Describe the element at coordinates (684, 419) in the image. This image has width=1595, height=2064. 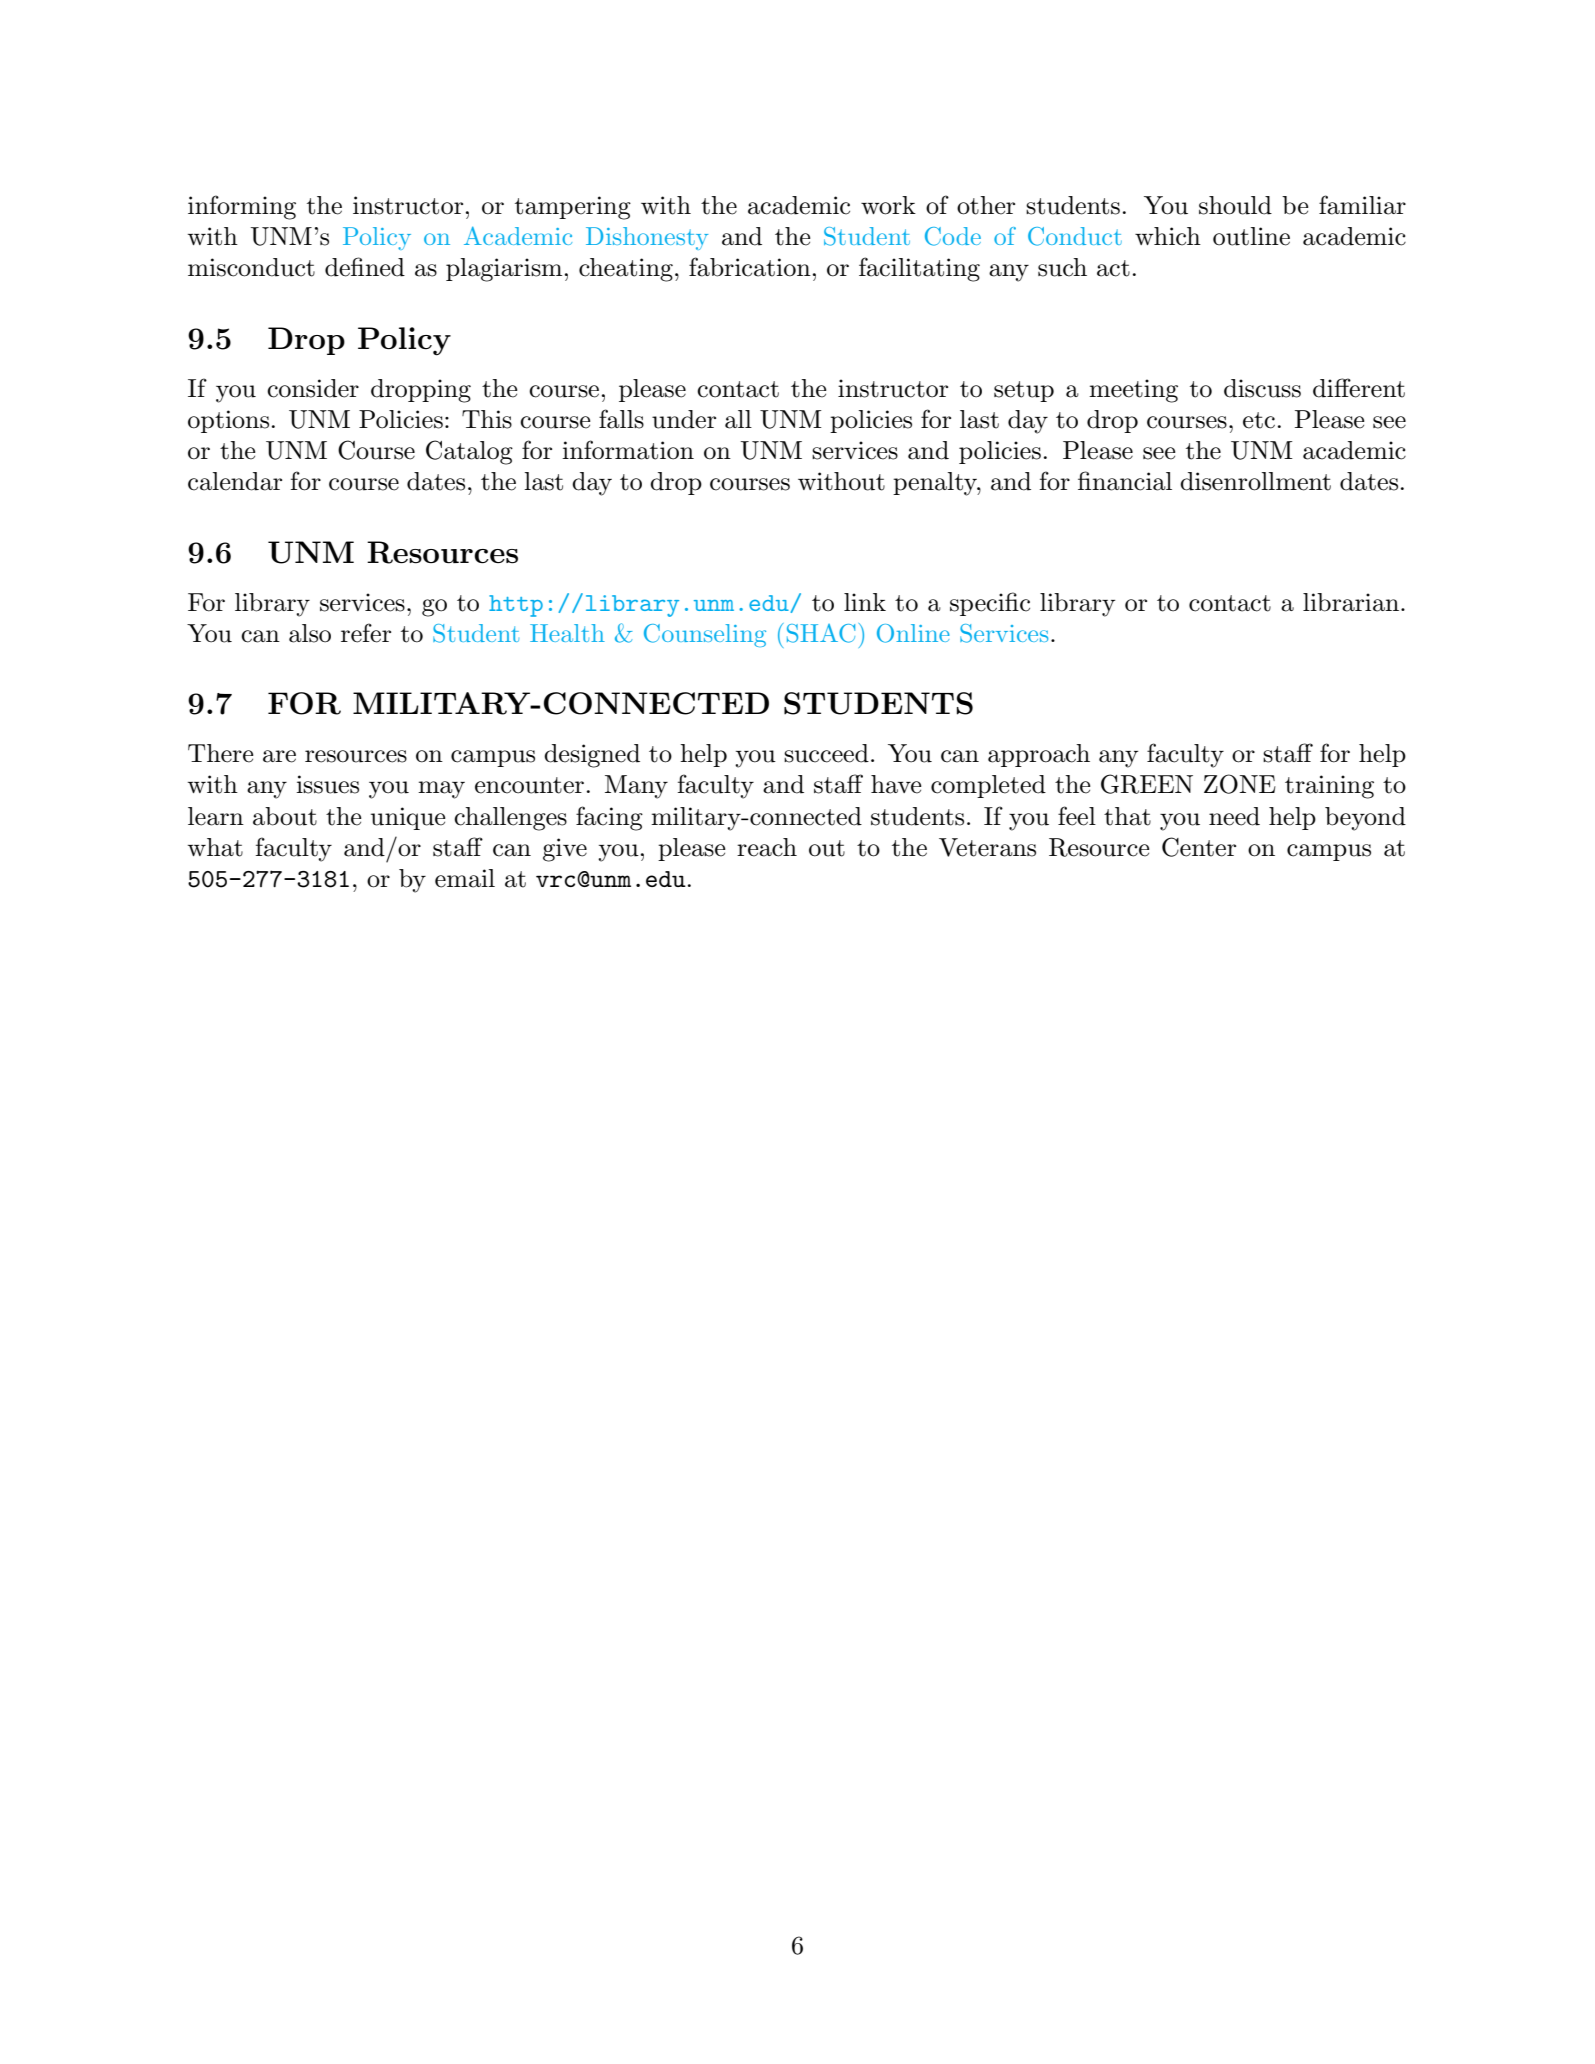
I see `under` at that location.
